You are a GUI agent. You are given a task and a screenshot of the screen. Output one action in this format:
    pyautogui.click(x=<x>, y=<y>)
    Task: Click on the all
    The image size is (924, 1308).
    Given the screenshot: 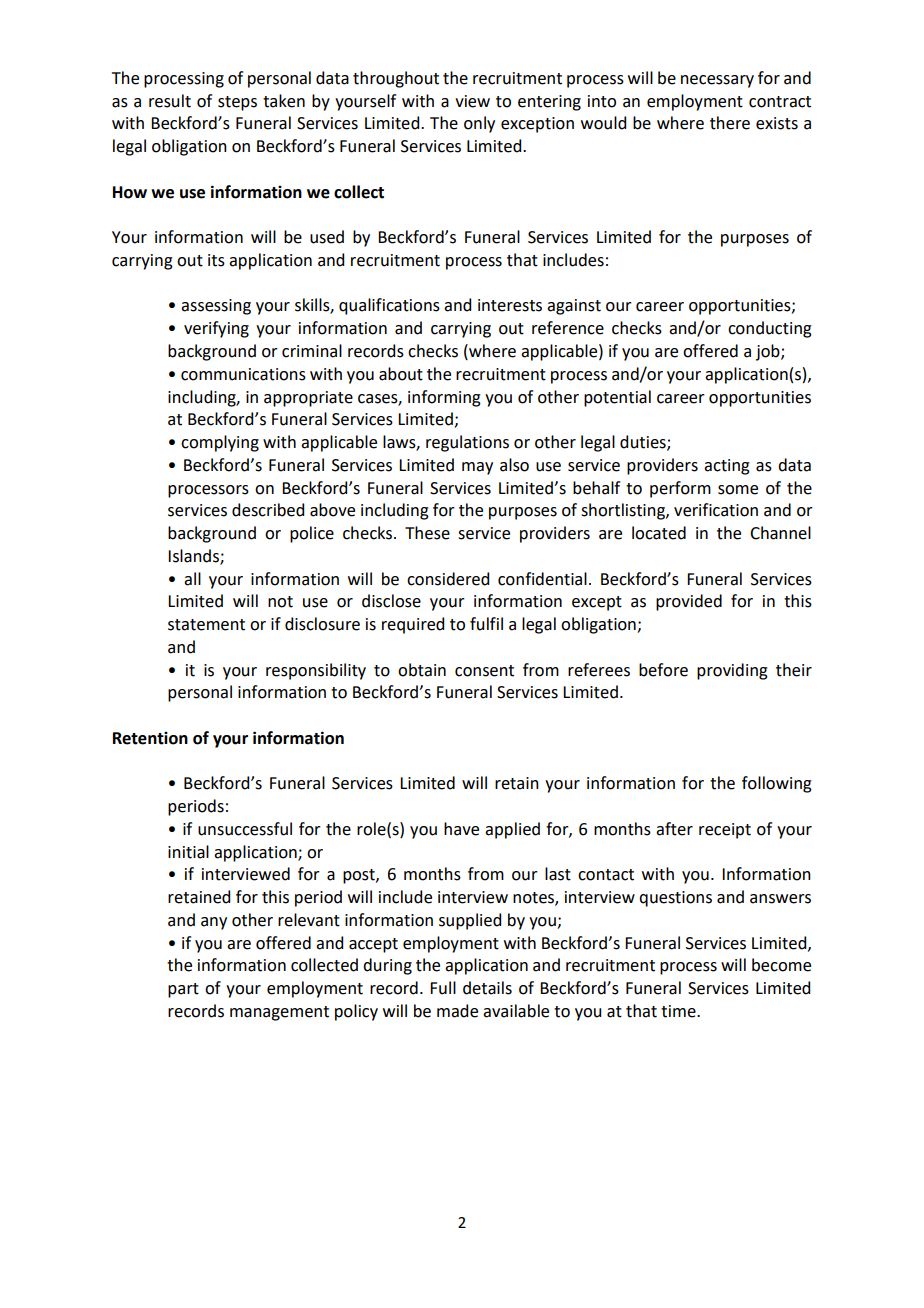 What is the action you would take?
    pyautogui.click(x=192, y=579)
